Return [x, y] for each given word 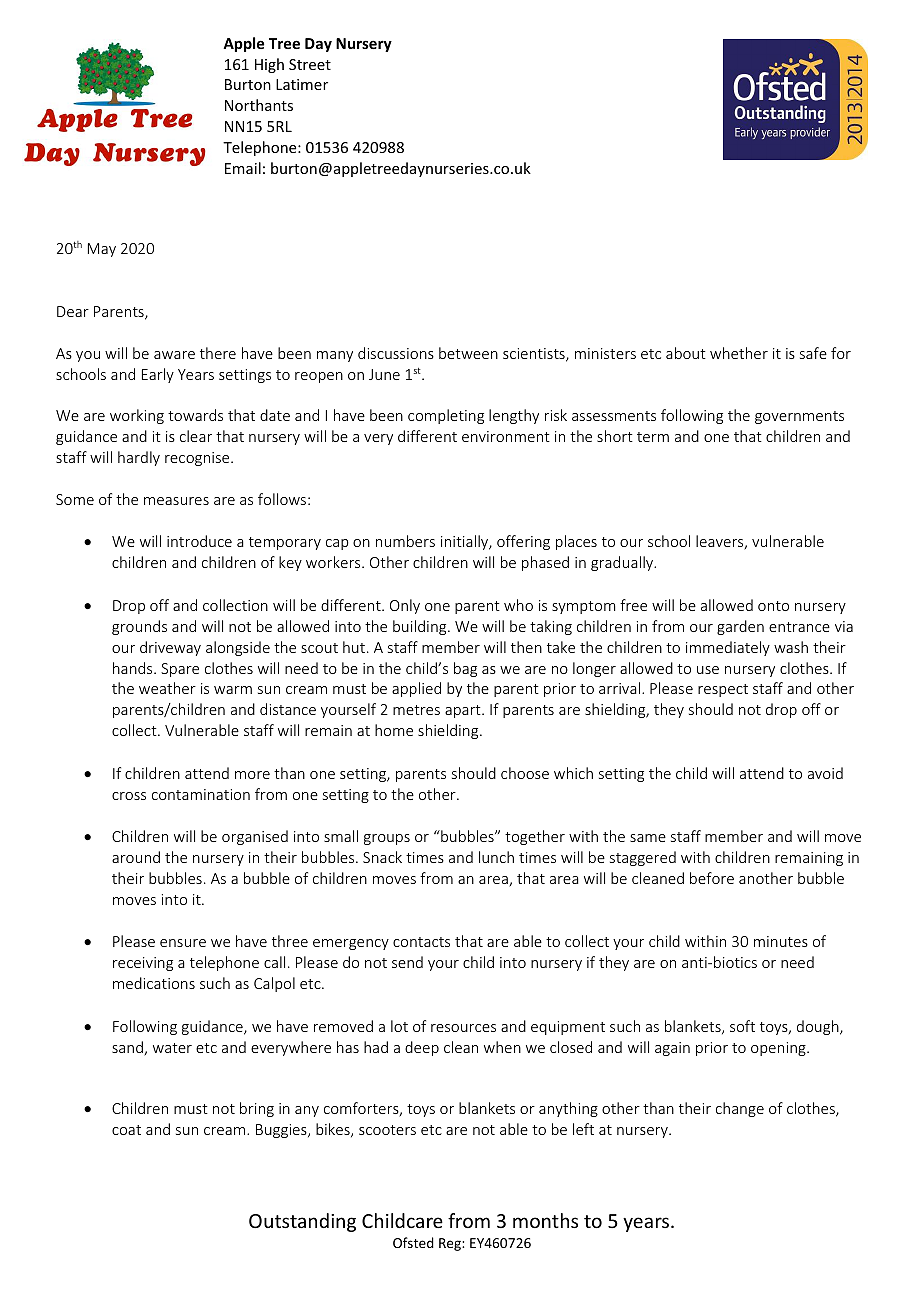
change [740, 1109]
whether [739, 353]
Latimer [302, 84]
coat [126, 1130]
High [269, 65]
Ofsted [413, 1242]
